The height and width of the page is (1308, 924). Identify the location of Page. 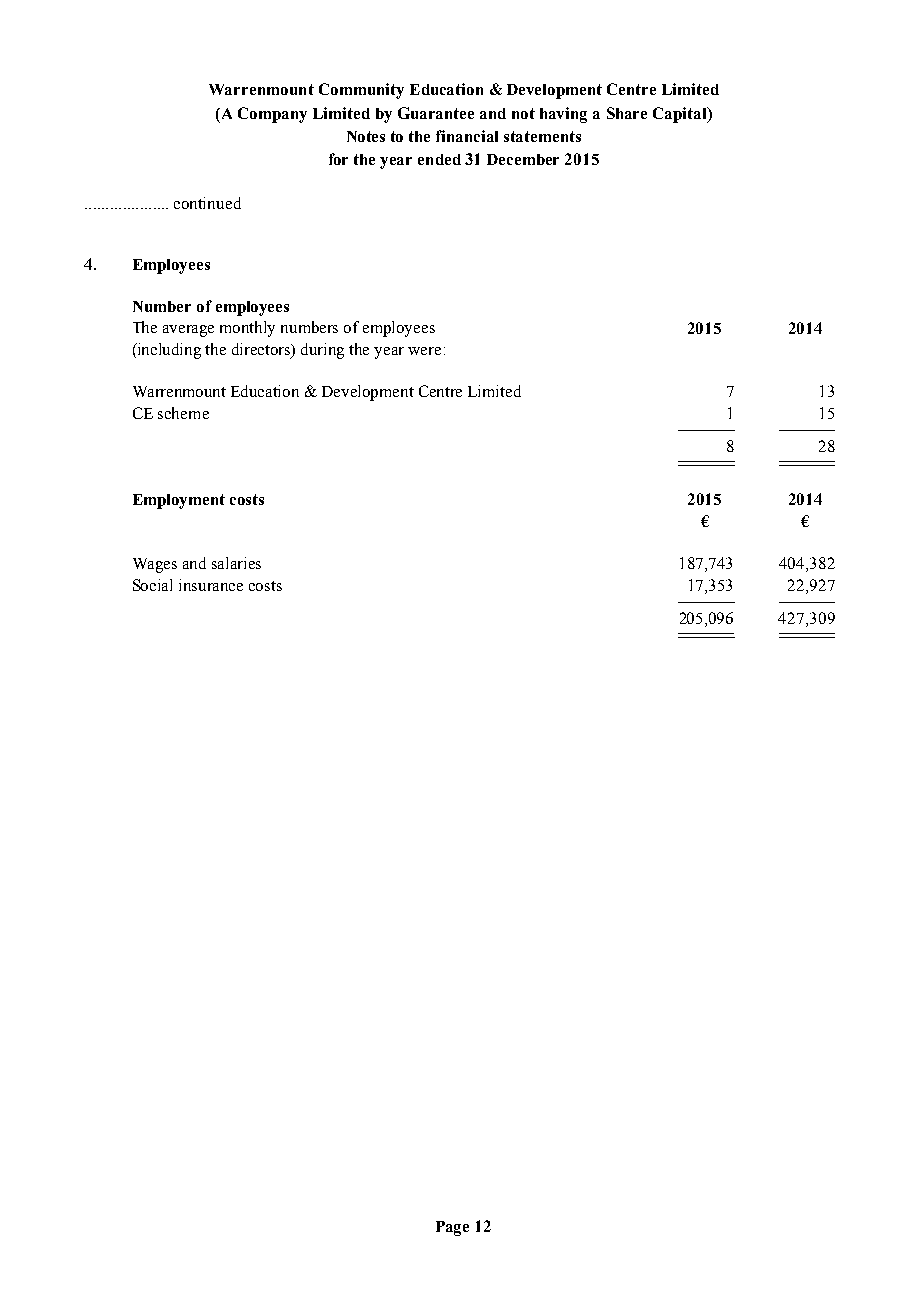
(452, 1228).
